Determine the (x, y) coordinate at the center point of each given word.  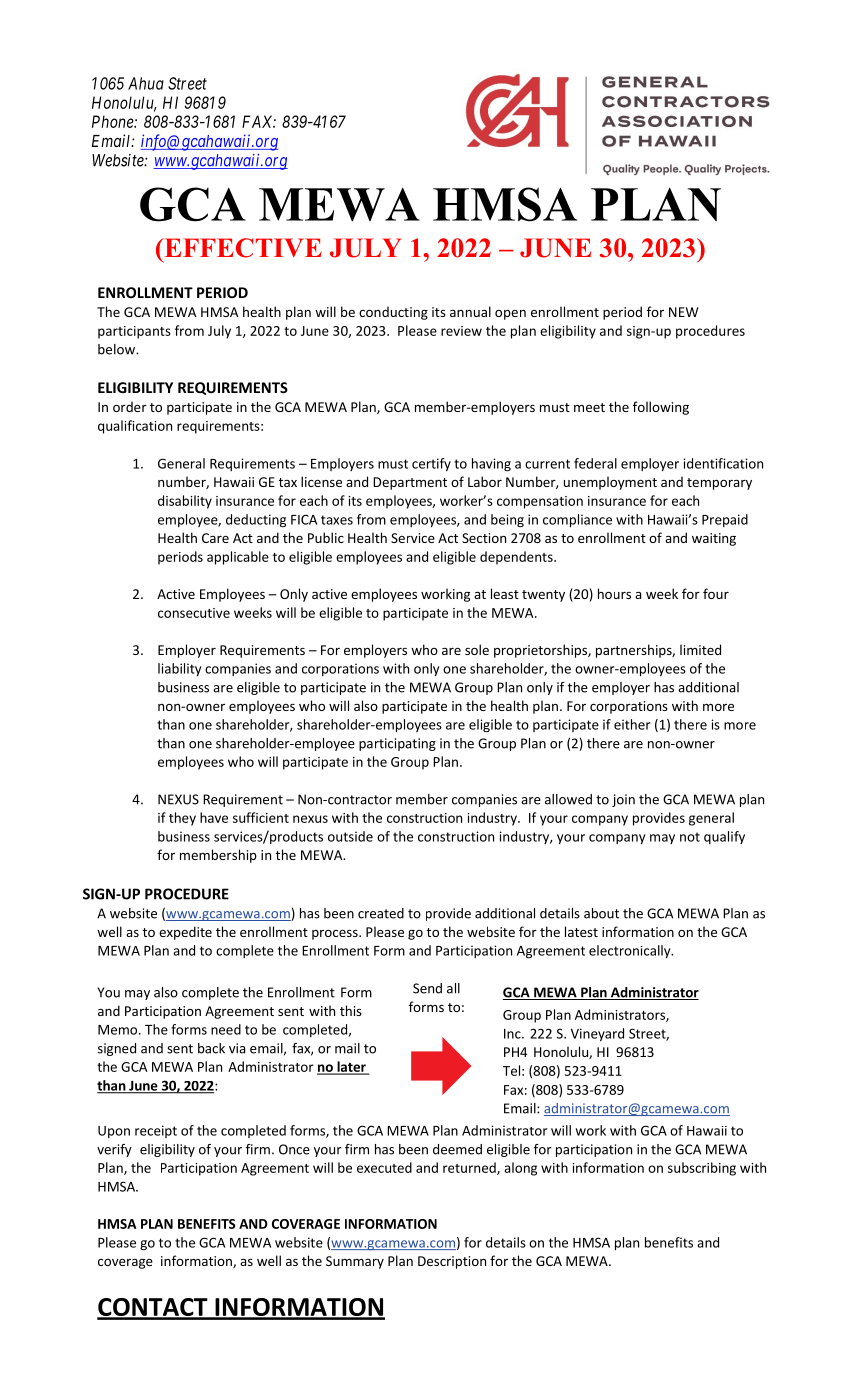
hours (614, 593)
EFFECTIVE (242, 248)
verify (114, 1150)
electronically (631, 951)
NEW (683, 312)
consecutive (194, 613)
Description (452, 1262)
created (381, 913)
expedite (185, 933)
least (505, 593)
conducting (393, 313)
